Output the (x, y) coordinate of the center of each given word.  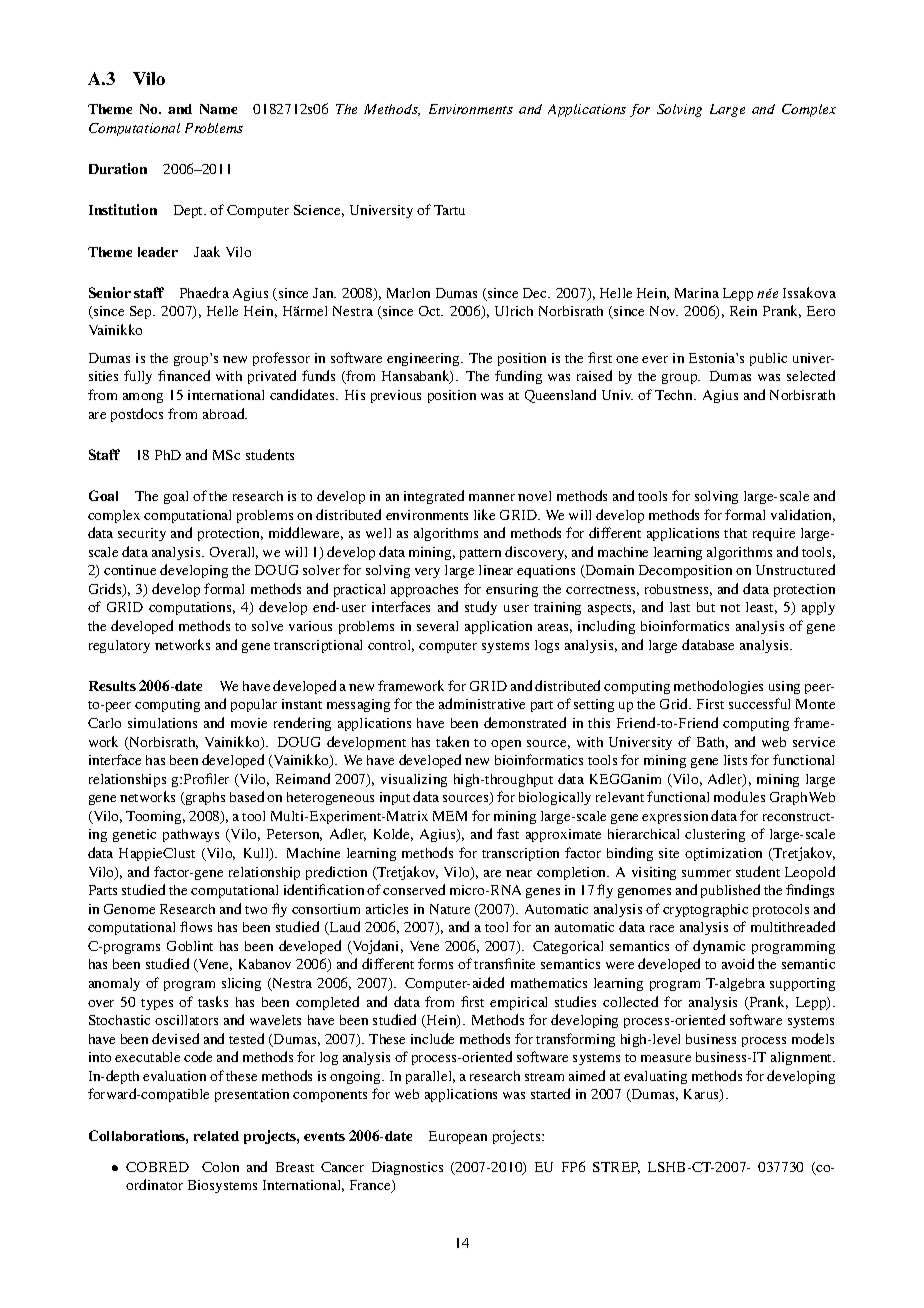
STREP (616, 1168)
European (458, 1137)
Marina (697, 293)
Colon (220, 1167)
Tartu (449, 210)
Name (218, 109)
